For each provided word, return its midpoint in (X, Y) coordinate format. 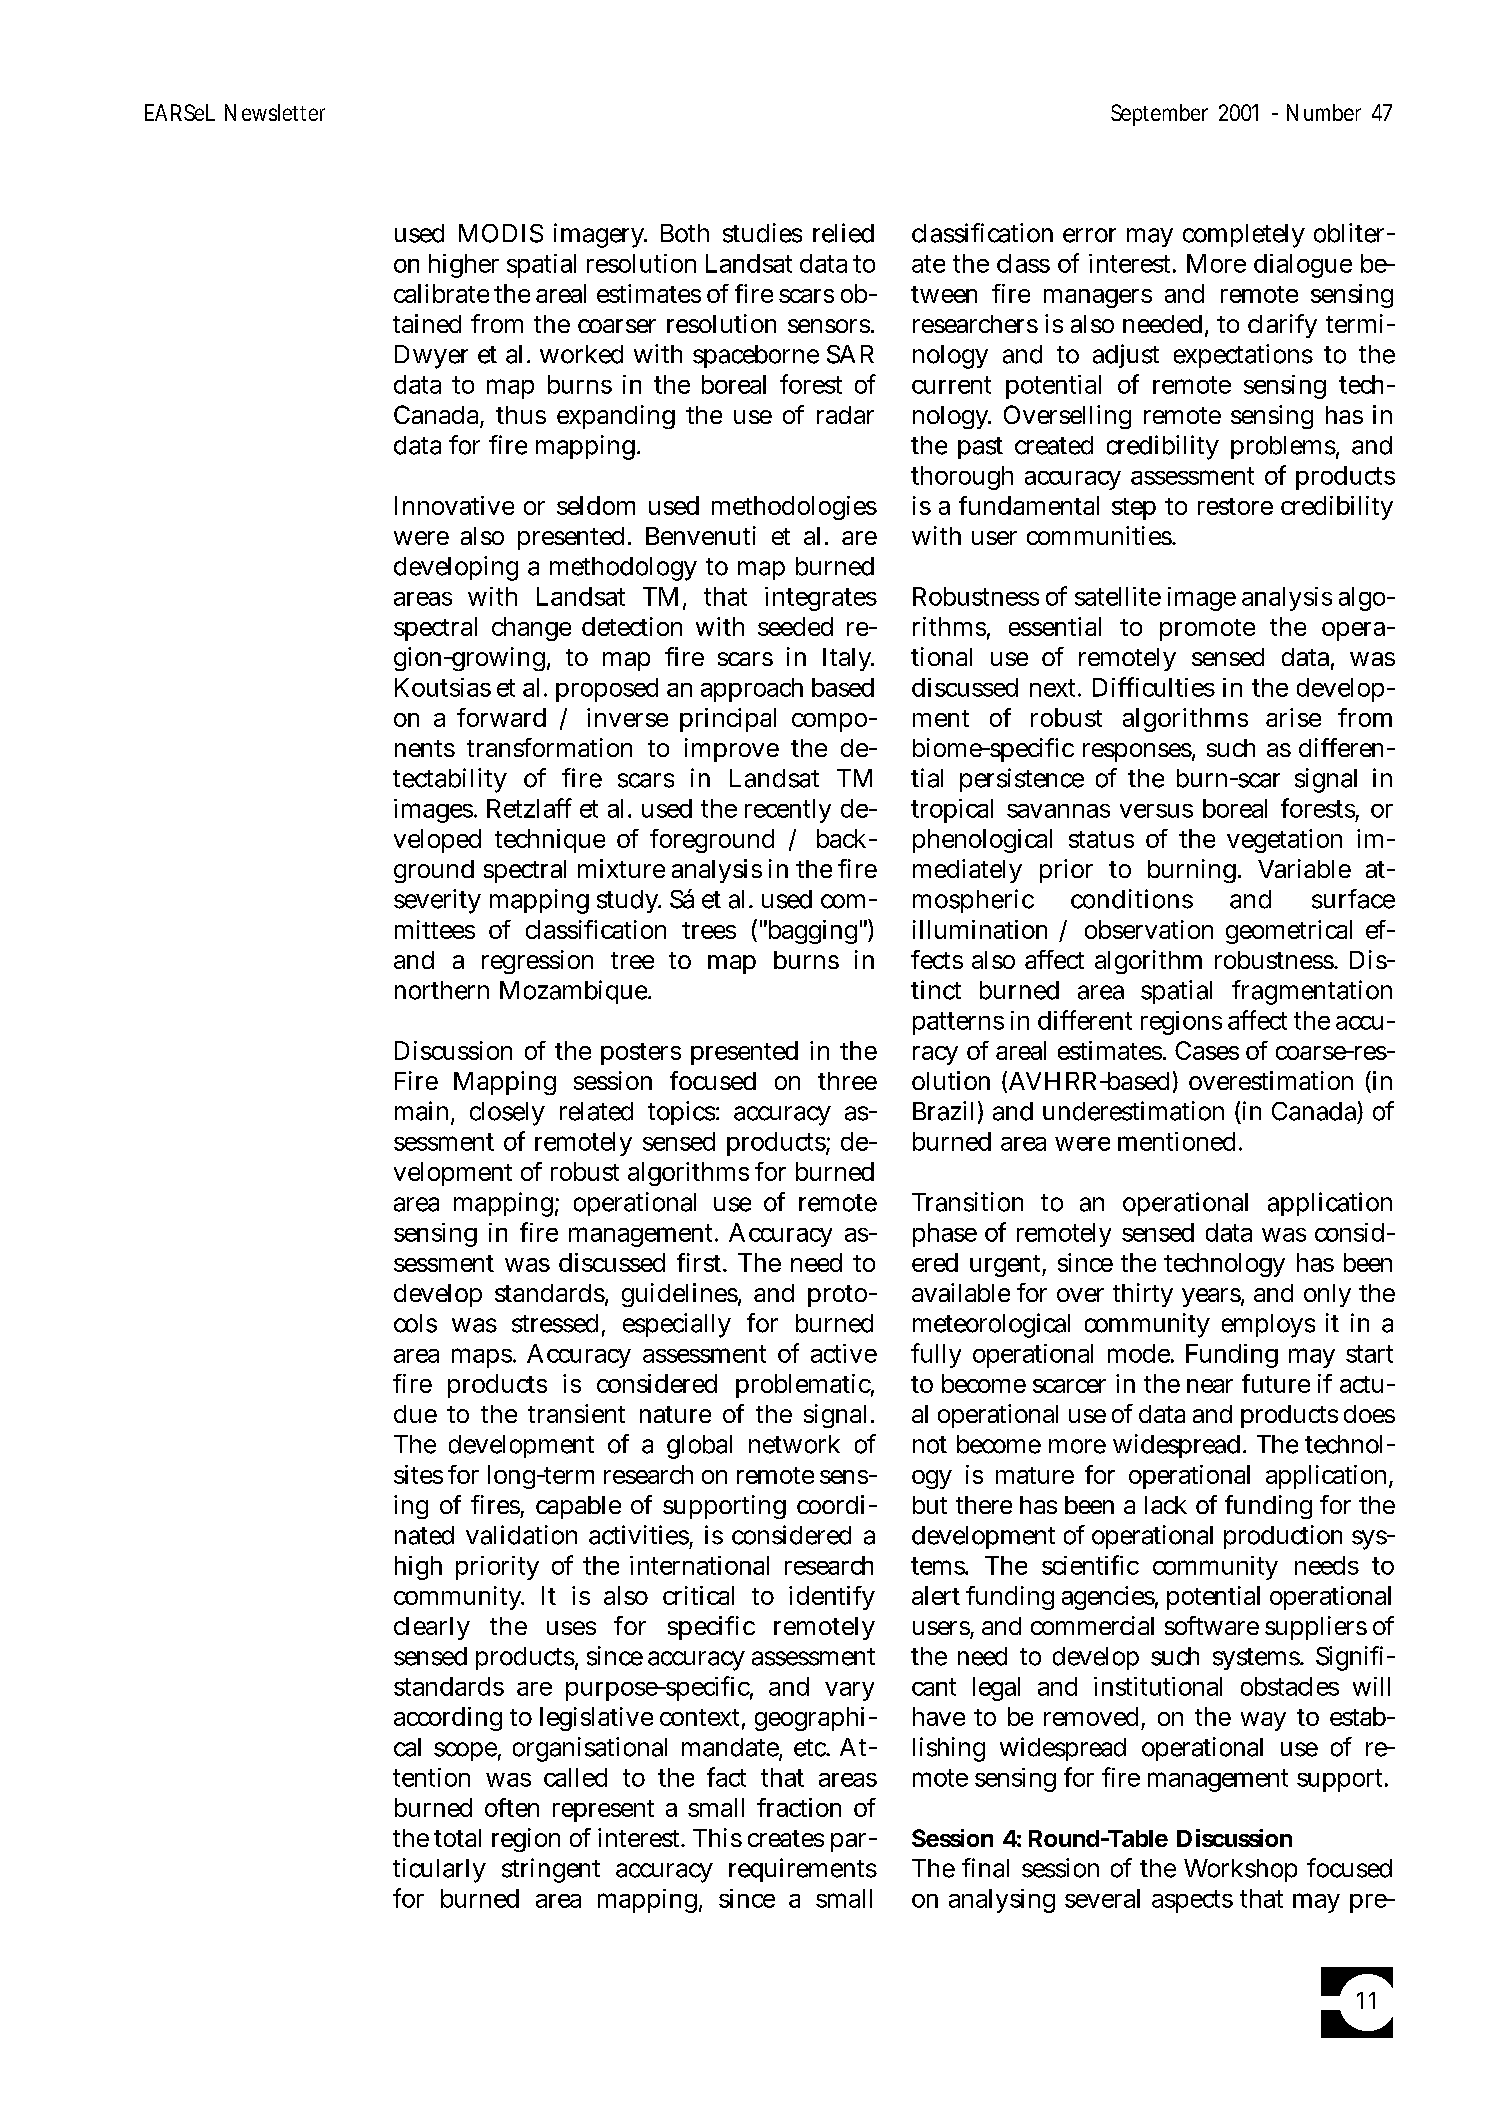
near (1210, 1386)
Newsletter (275, 112)
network (794, 1444)
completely (1244, 236)
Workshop (1240, 1870)
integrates (821, 599)
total (457, 1838)
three (847, 1081)
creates (786, 1838)
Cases (1207, 1050)
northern (442, 990)
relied (843, 233)
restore (1235, 506)
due (415, 1414)
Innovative (454, 505)
